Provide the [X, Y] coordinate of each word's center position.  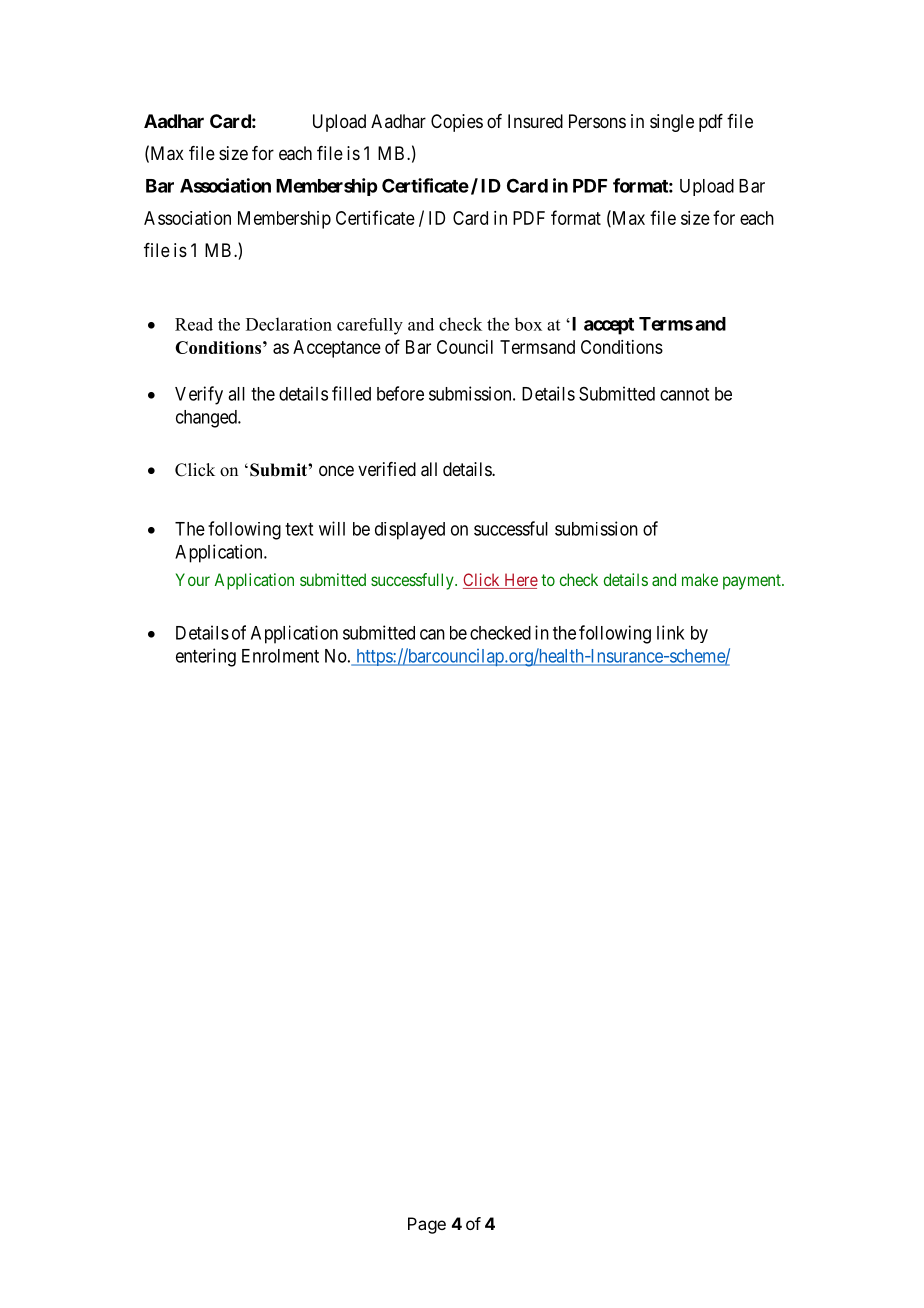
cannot [684, 394]
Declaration [289, 324]
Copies [457, 123]
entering [206, 657]
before [400, 393]
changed [207, 419]
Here [520, 581]
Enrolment [280, 656]
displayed [410, 531]
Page [427, 1225]
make [700, 579]
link [671, 632]
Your [193, 579]
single [672, 123]
